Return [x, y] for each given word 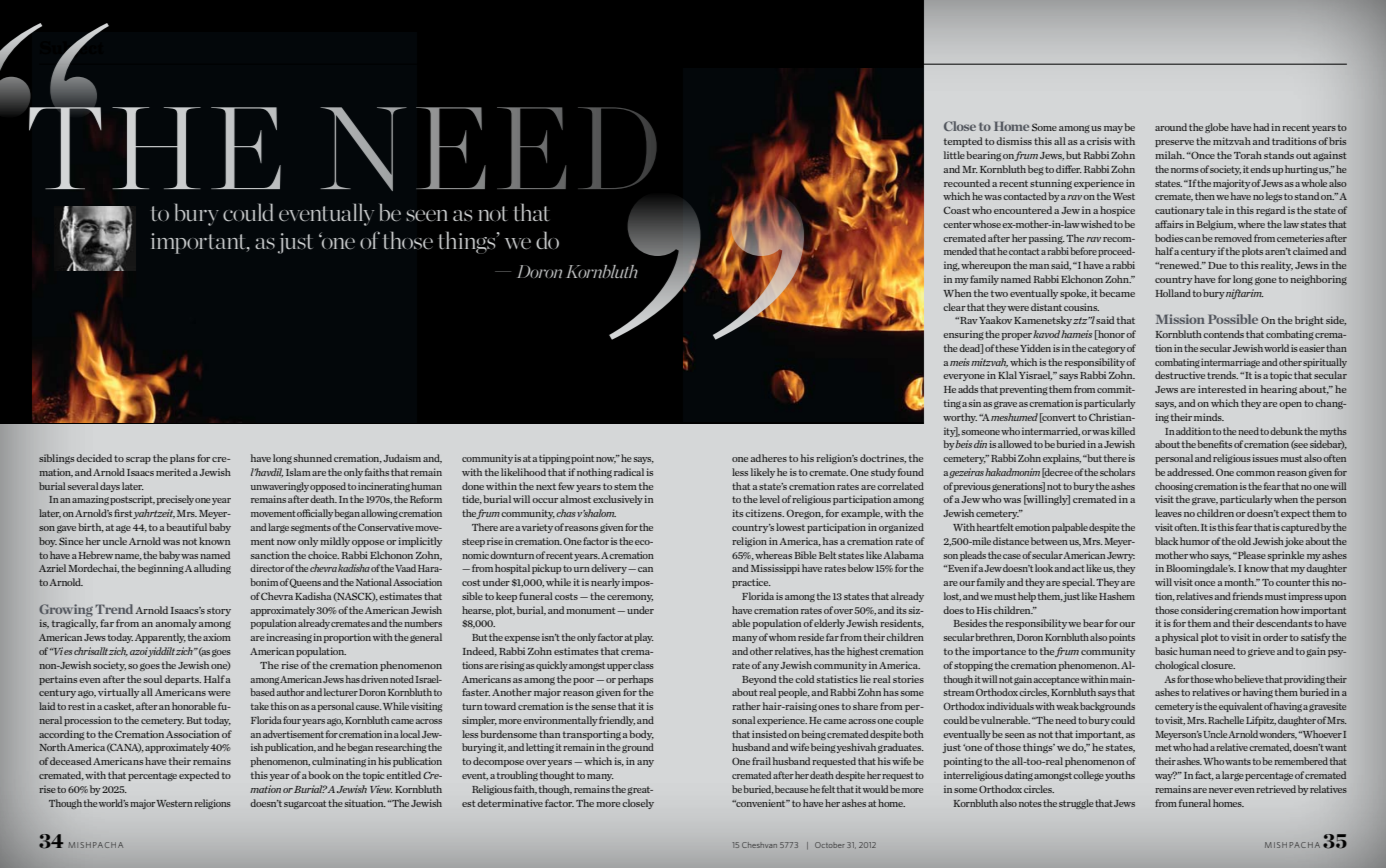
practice [751, 583]
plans [182, 459]
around [1171, 127]
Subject [74, 49]
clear [954, 307]
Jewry [1121, 556]
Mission [1180, 319]
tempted [963, 142]
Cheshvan [759, 845]
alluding [212, 569]
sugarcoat [305, 804]
